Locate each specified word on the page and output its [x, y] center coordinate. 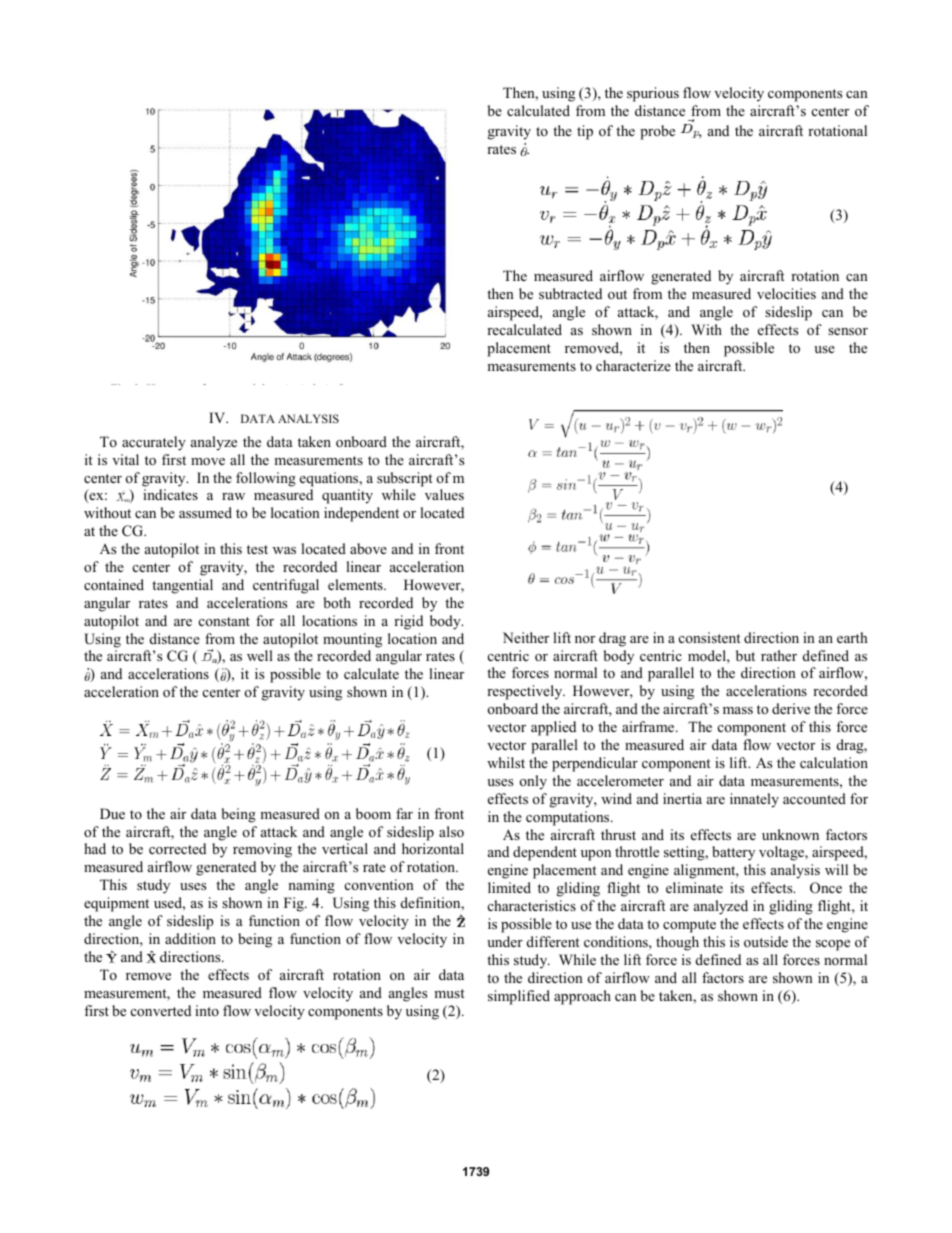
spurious [653, 94]
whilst [506, 762]
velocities [786, 293]
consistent [709, 637]
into [207, 1010]
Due [112, 813]
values [444, 494]
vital [125, 459]
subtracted [570, 293]
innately [754, 800]
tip [585, 132]
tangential [182, 586]
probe [657, 132]
